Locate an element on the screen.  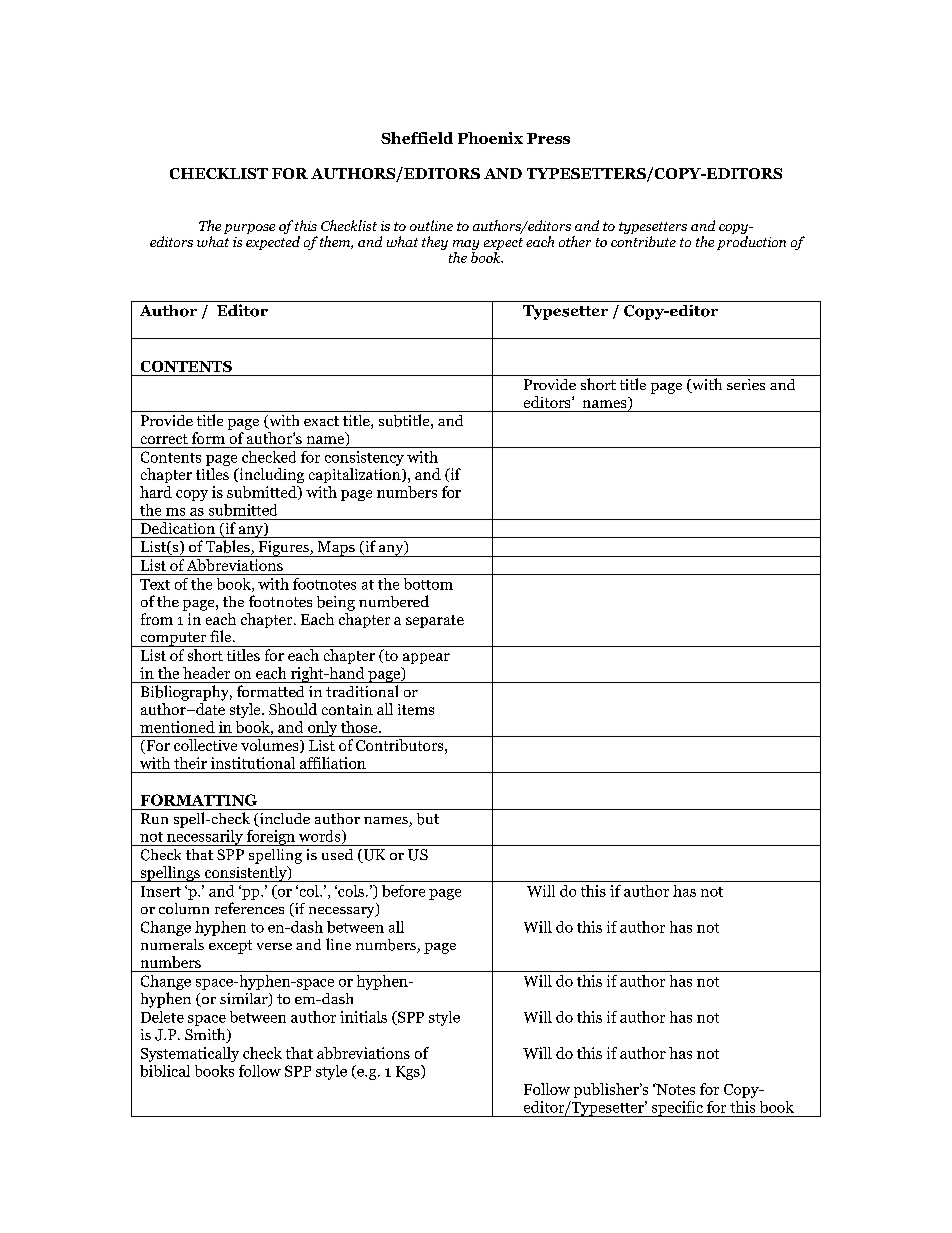
items is located at coordinates (416, 709).
